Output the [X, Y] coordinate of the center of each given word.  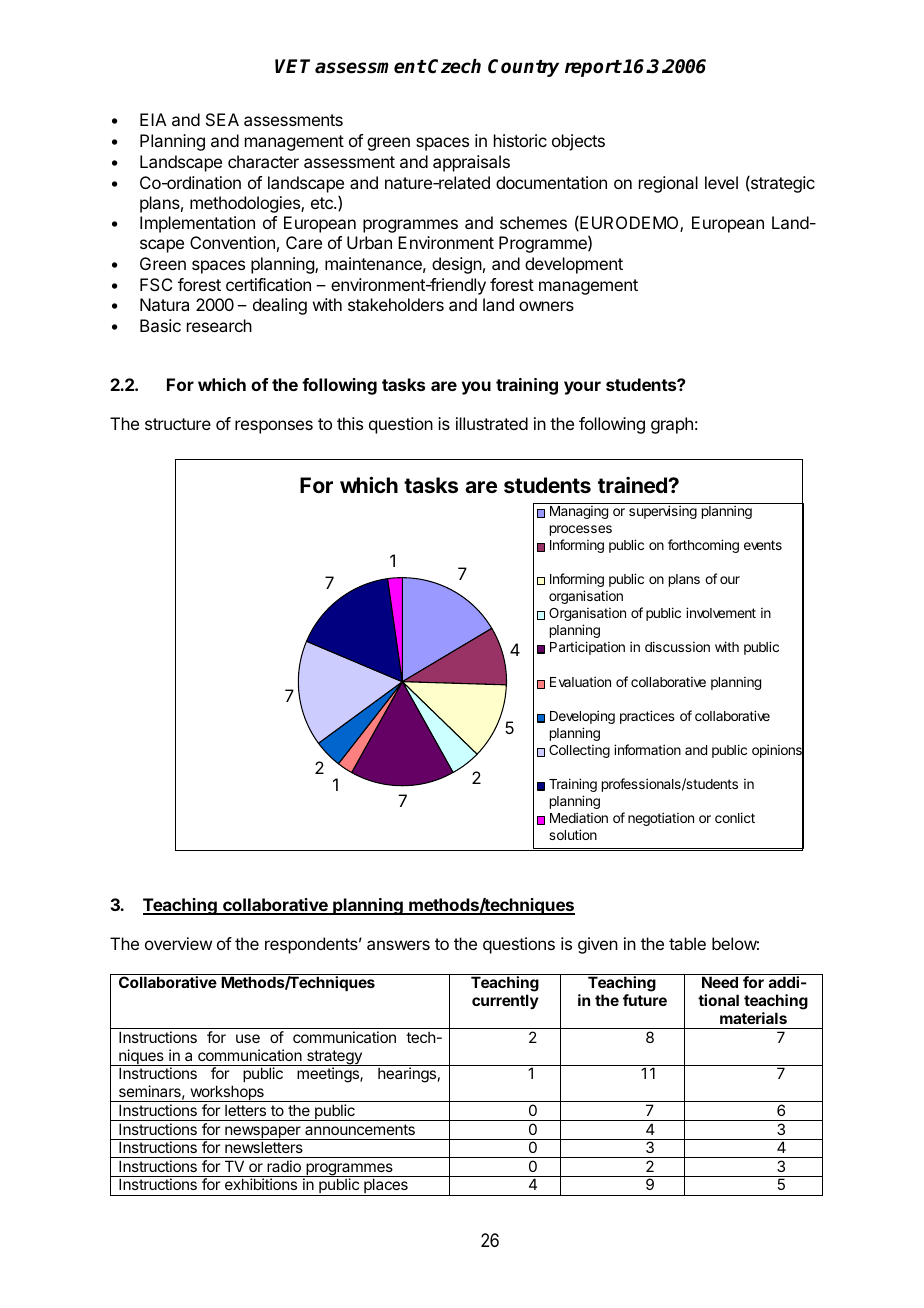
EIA [153, 119]
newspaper [263, 1133]
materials [753, 1018]
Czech [454, 66]
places [386, 1187]
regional [668, 184]
